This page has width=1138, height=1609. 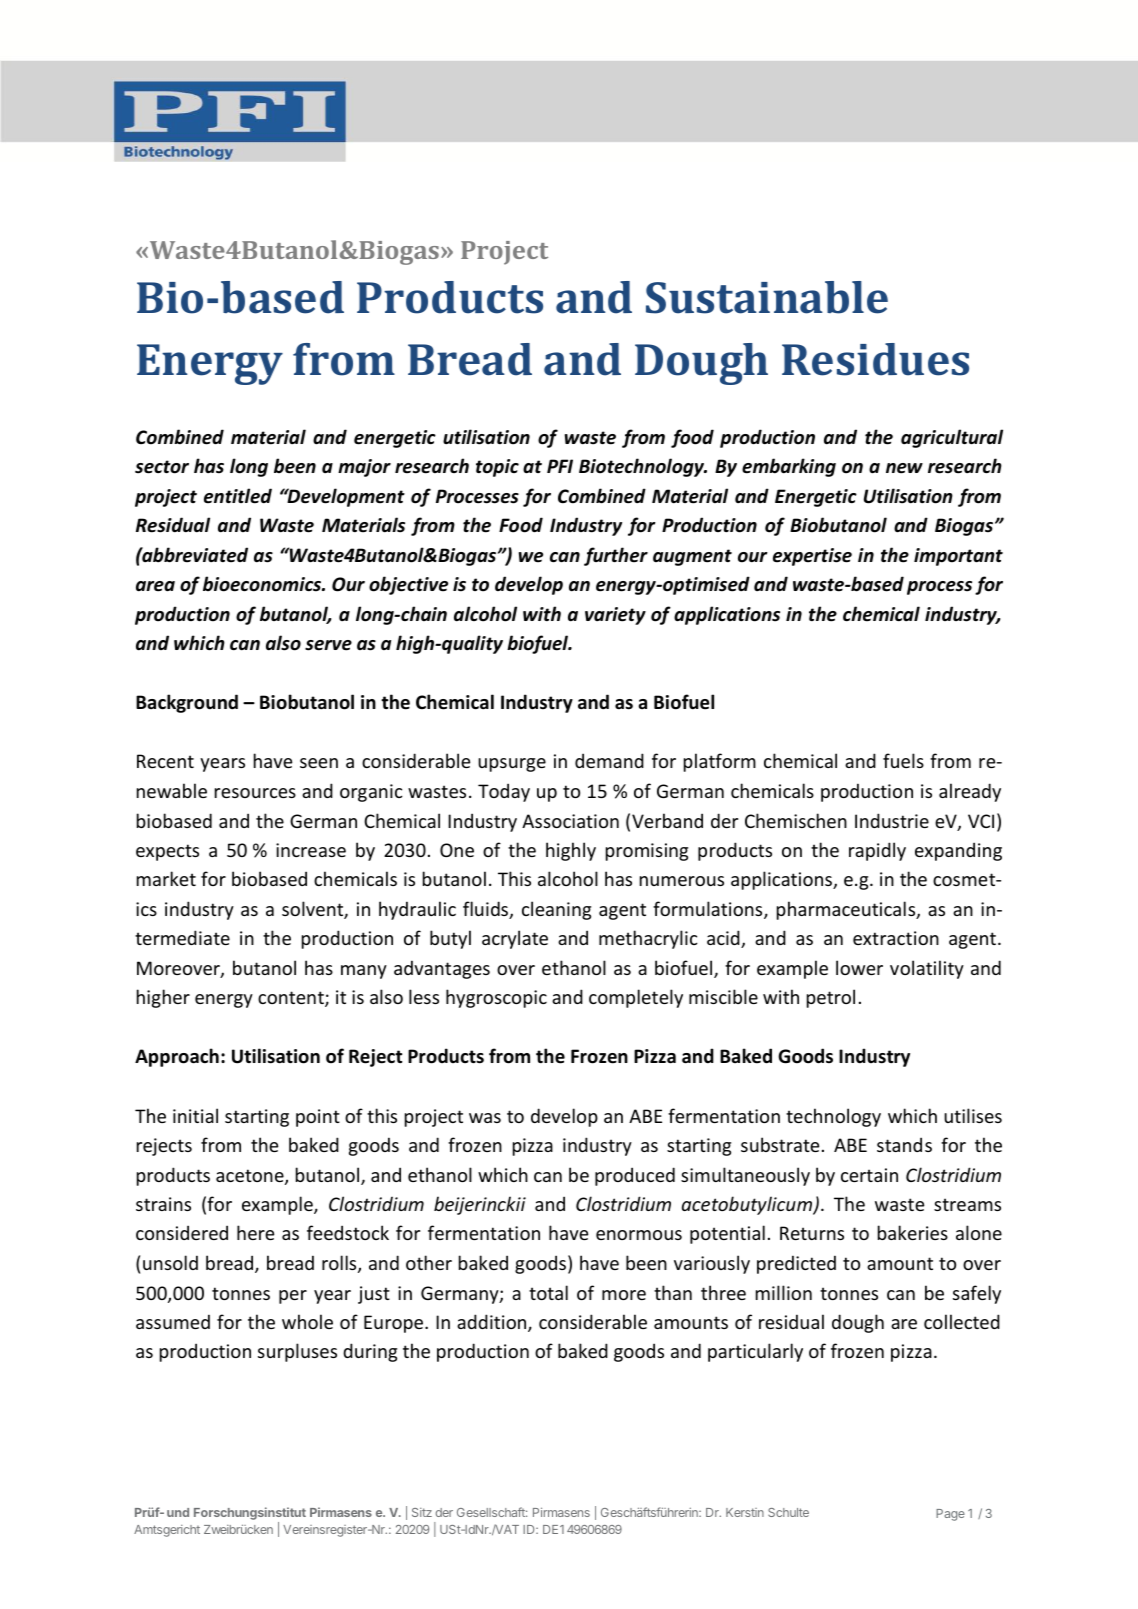 What do you see at coordinates (745, 1512) in the page?
I see `Kerstin` at bounding box center [745, 1512].
